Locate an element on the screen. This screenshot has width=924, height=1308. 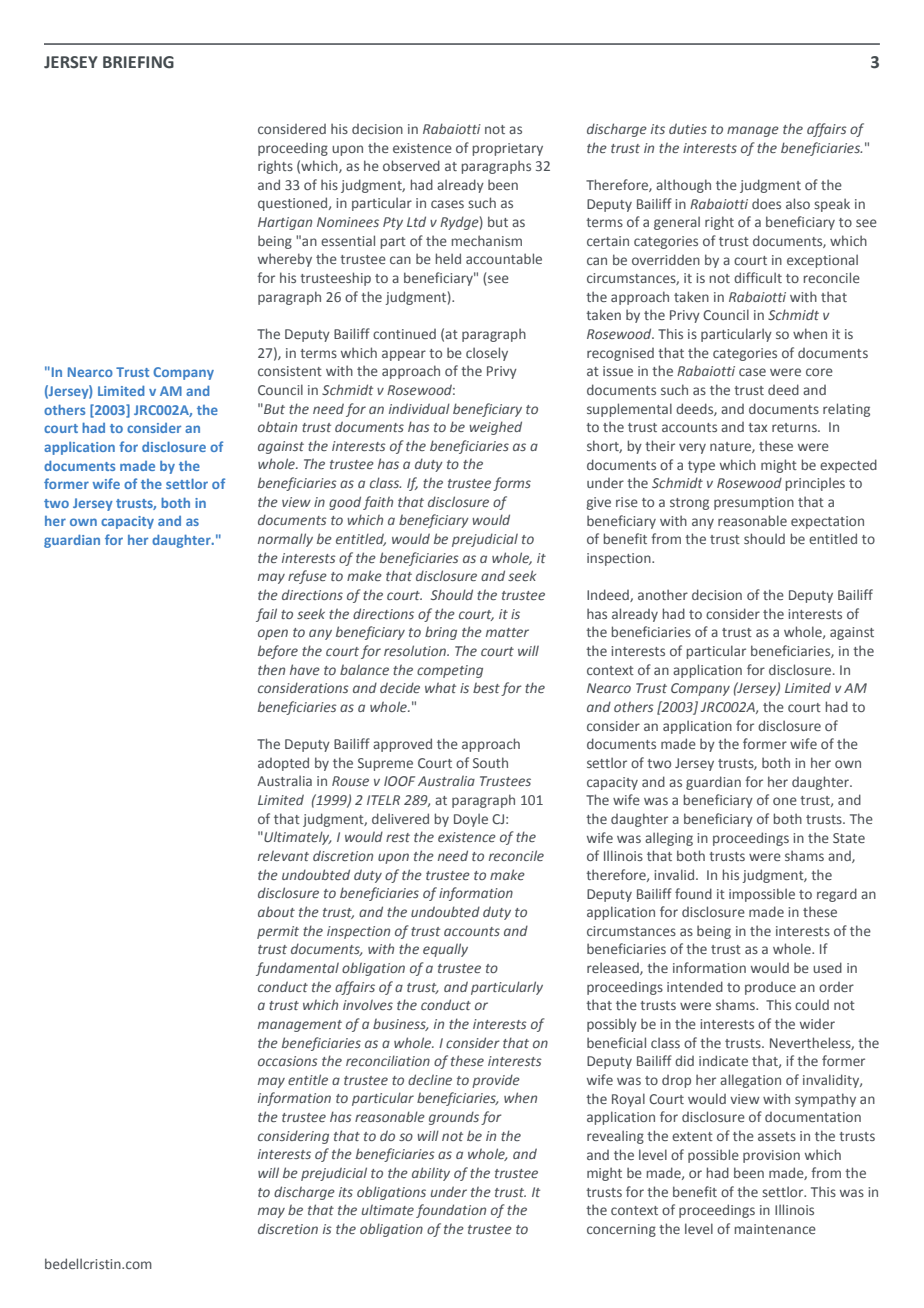
obtain is located at coordinates (277, 426).
